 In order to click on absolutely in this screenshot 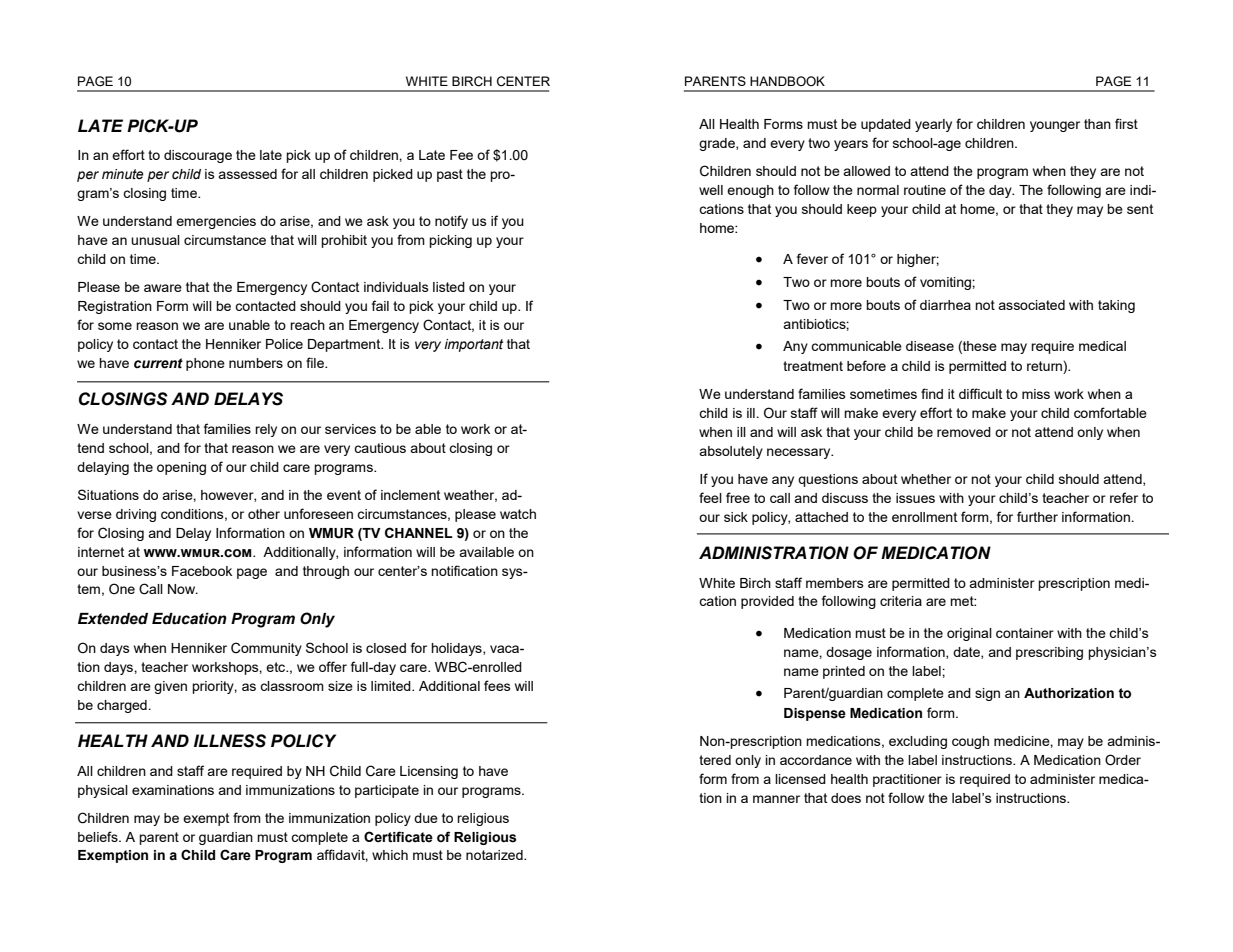, I will do `click(731, 452)`.
